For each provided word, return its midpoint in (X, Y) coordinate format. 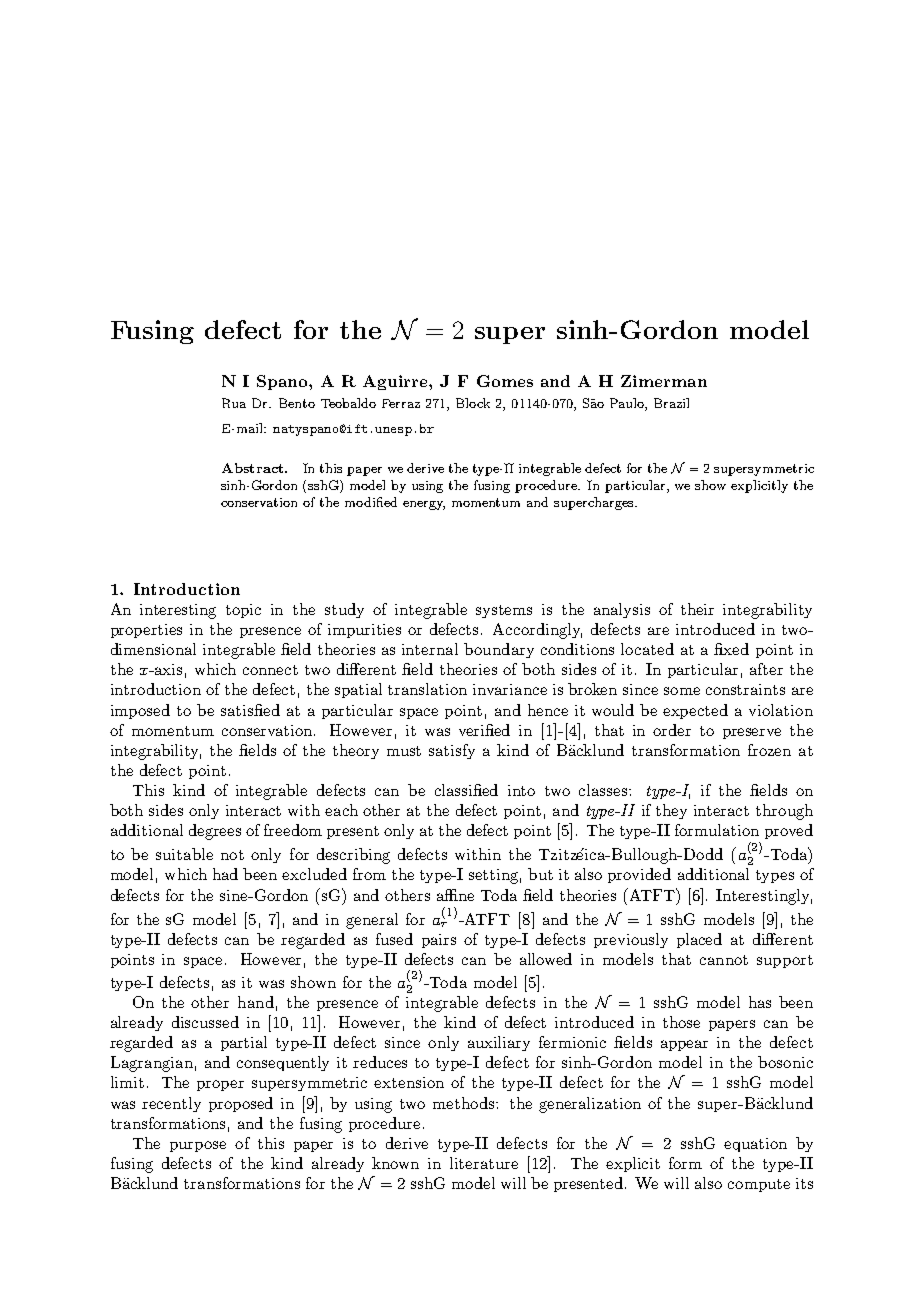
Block (473, 403)
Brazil (671, 403)
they (671, 811)
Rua (234, 403)
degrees (215, 832)
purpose (198, 1146)
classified (466, 790)
